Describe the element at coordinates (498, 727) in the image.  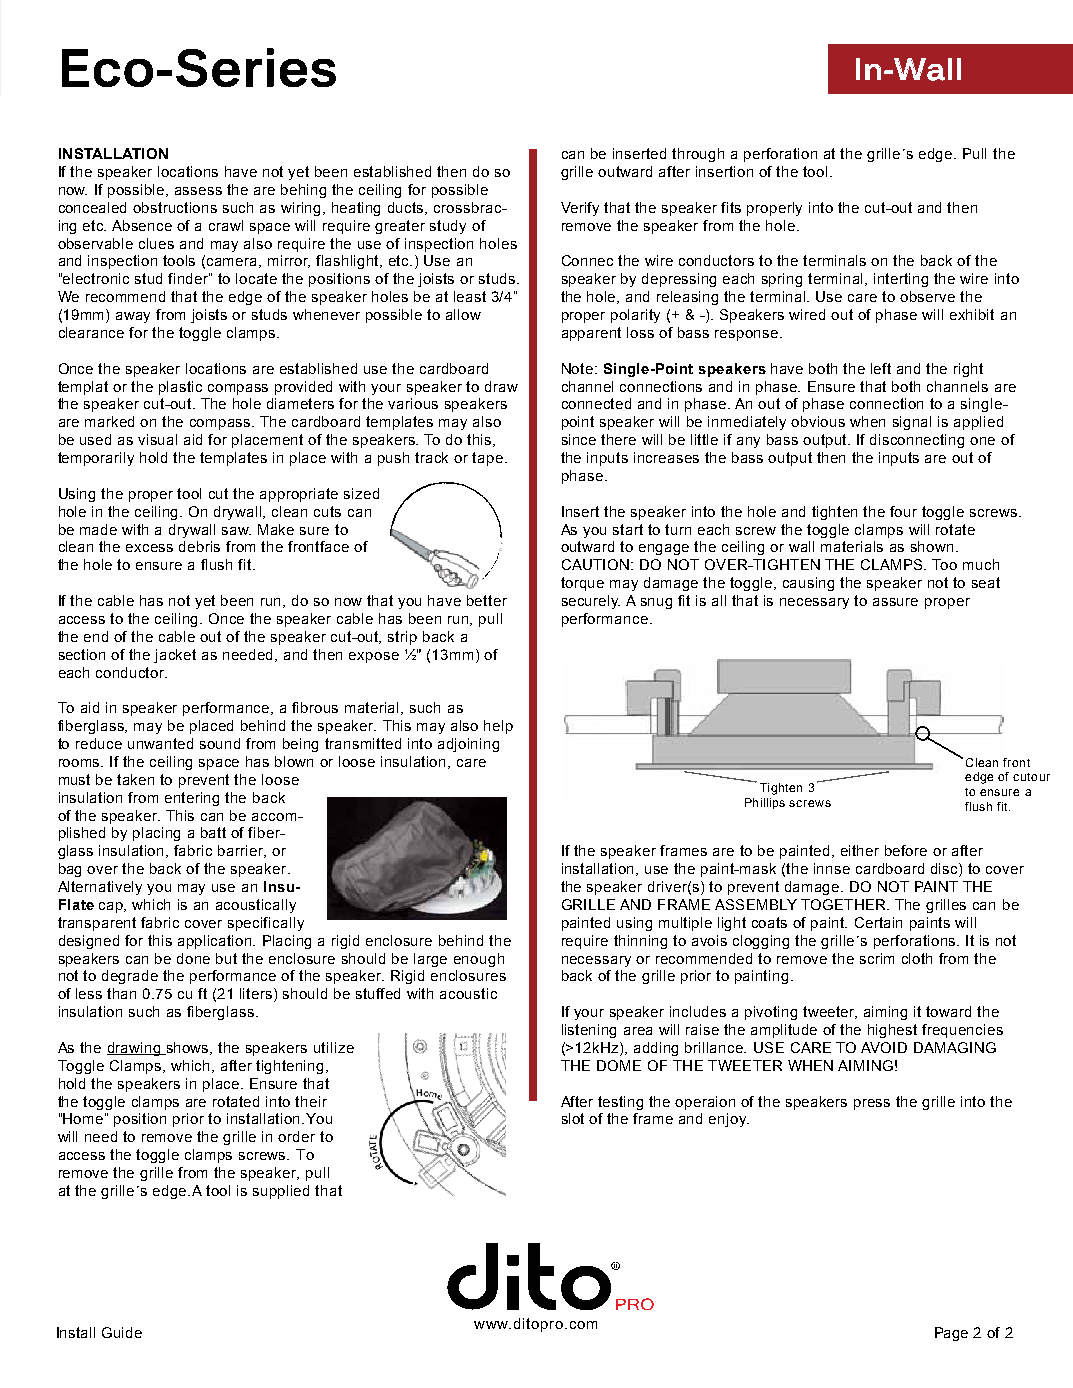
I see `help` at that location.
